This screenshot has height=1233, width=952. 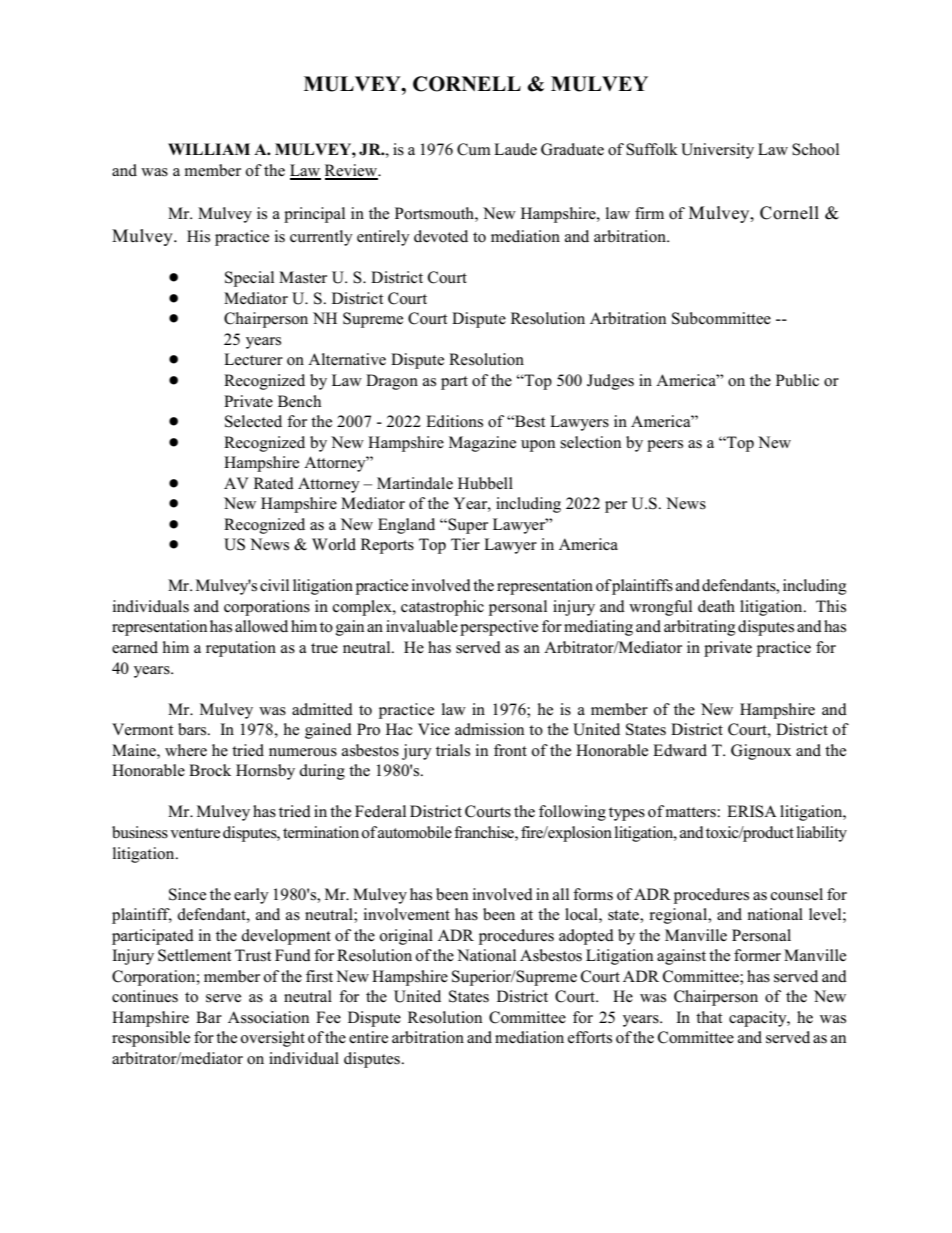 What do you see at coordinates (716, 606) in the screenshot?
I see `death` at bounding box center [716, 606].
